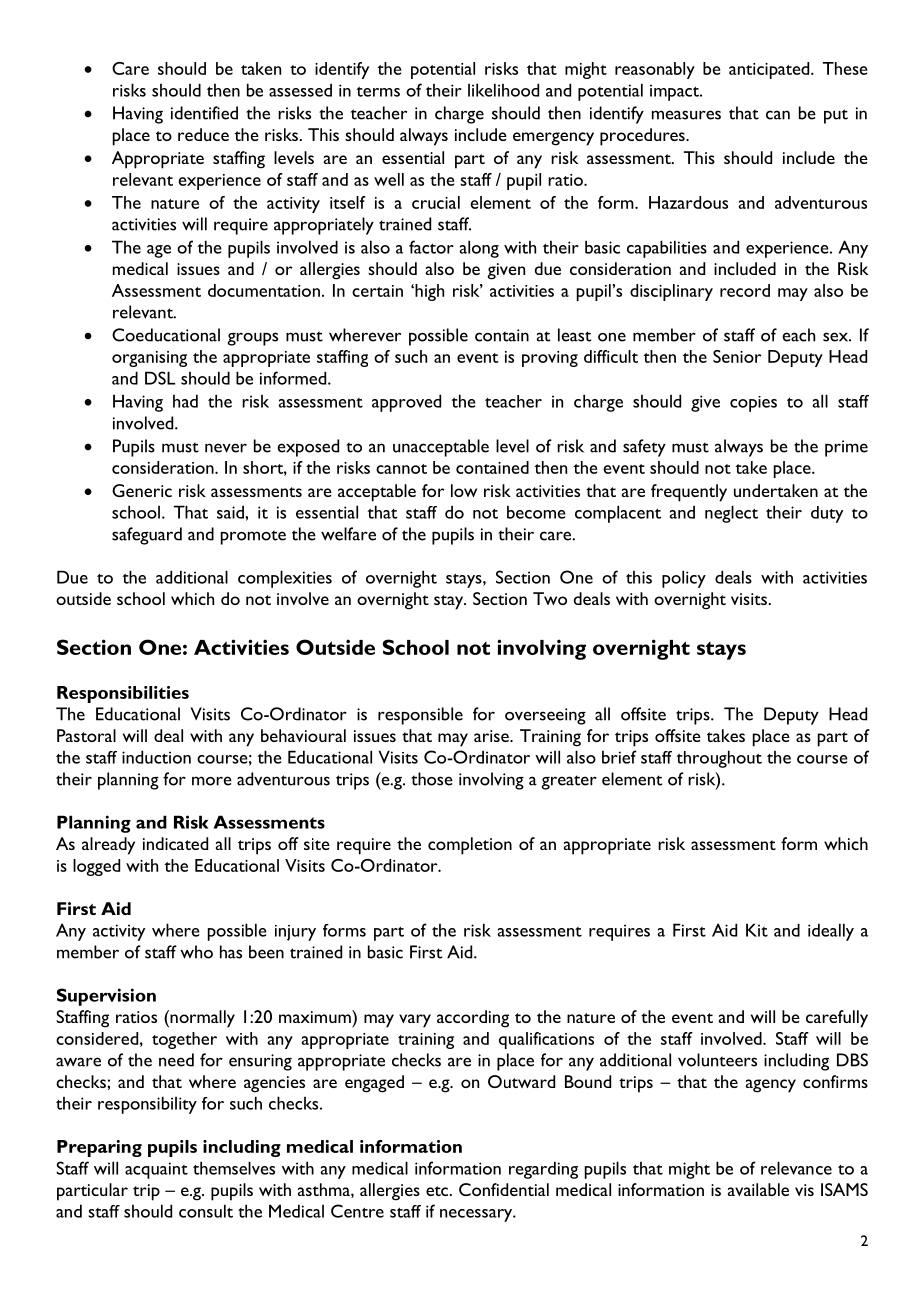  Describe the element at coordinates (438, 1191) in the screenshot. I see `etc` at that location.
